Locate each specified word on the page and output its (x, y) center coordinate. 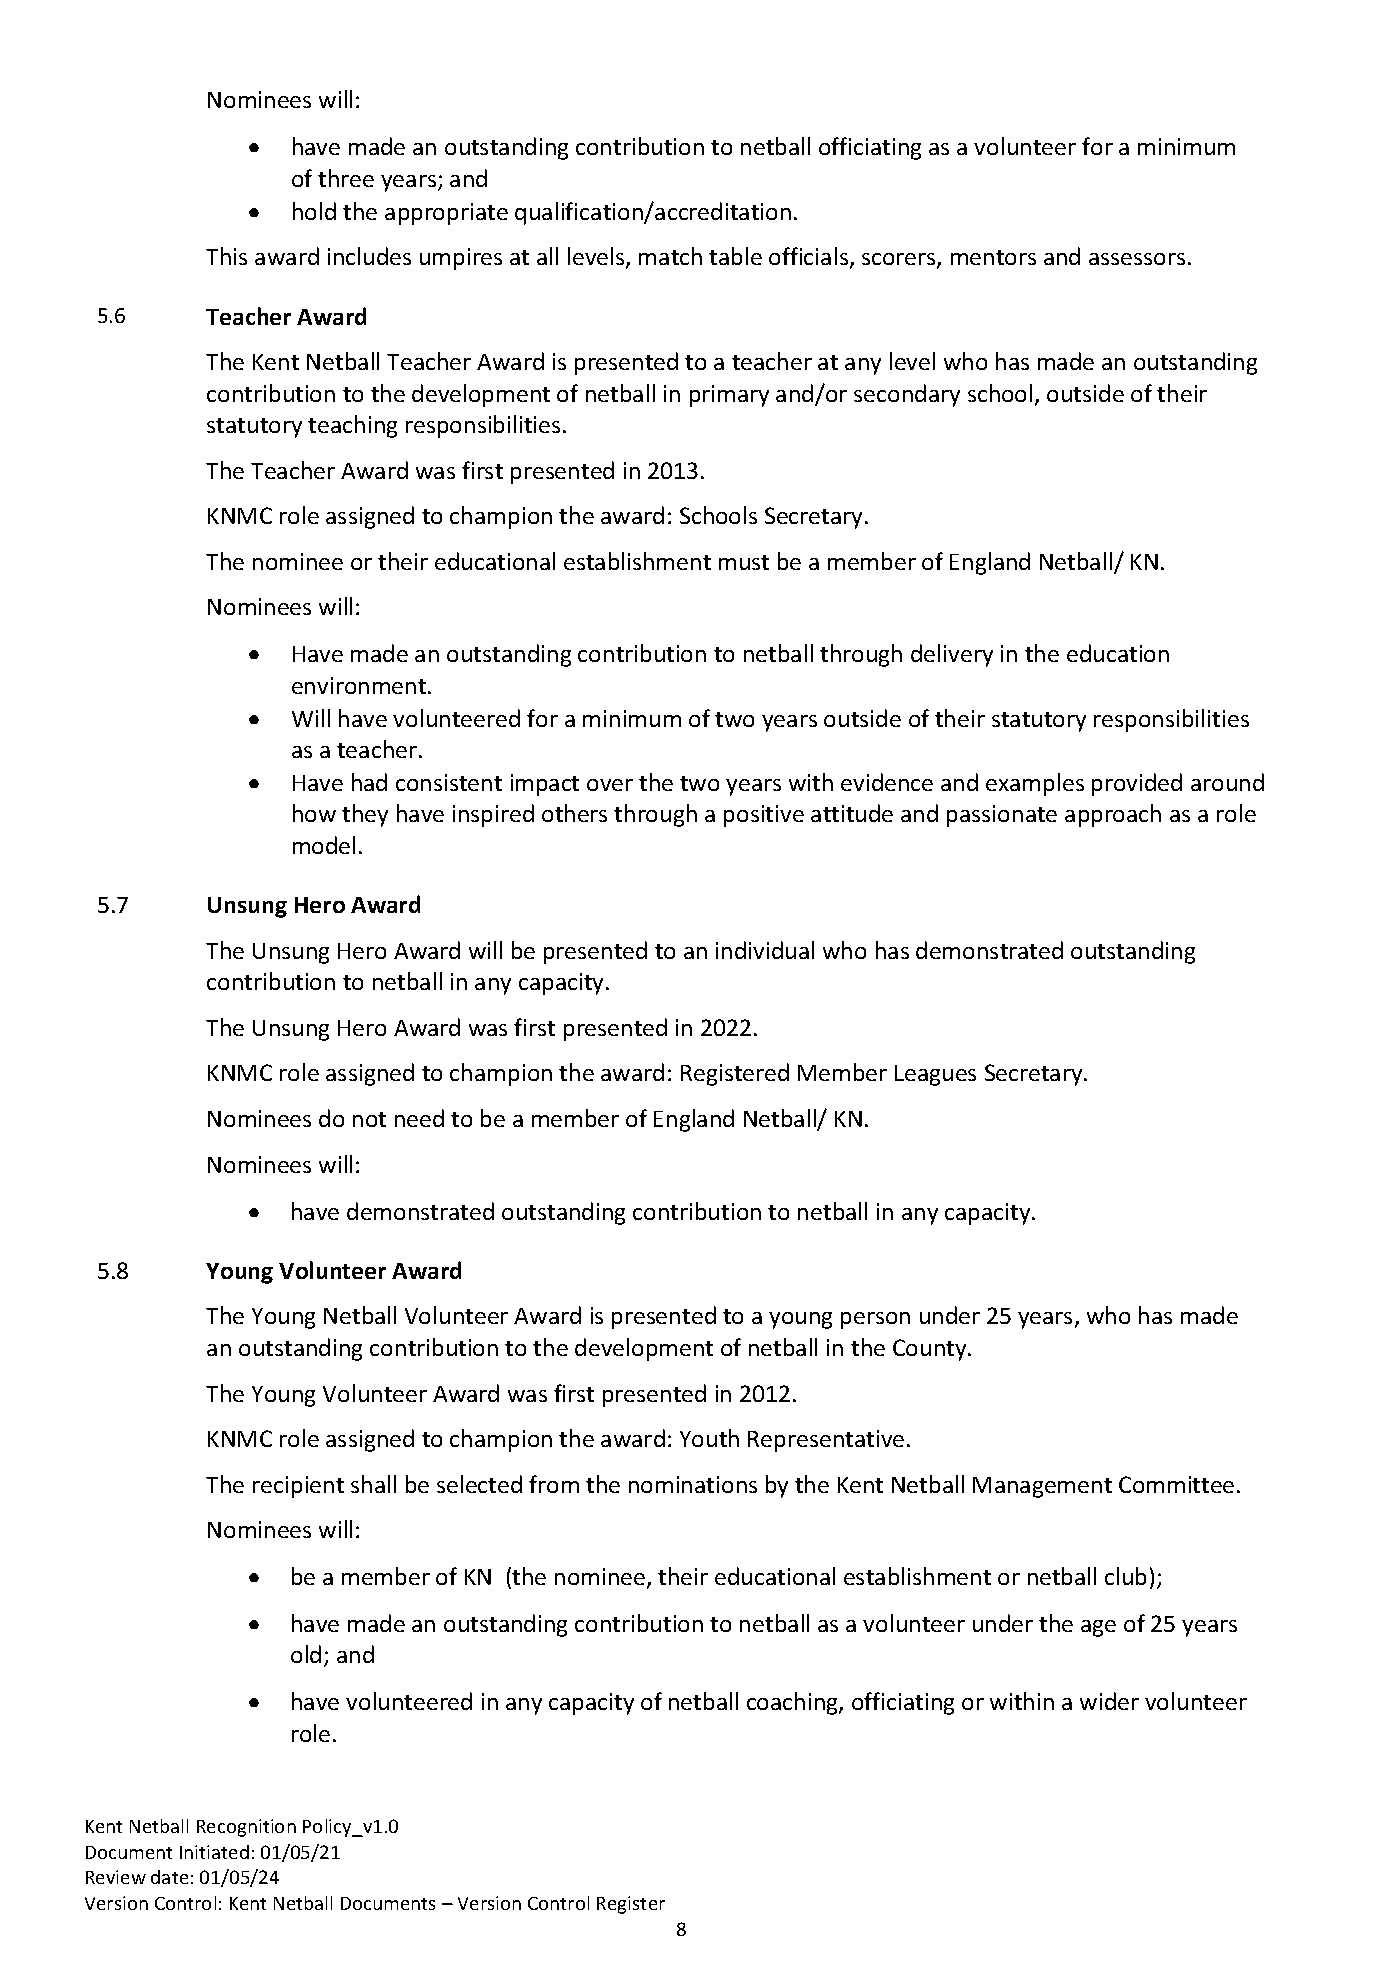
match (670, 256)
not (369, 1119)
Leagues (935, 1075)
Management (1042, 1487)
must (744, 562)
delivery (952, 655)
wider (1109, 1701)
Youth (709, 1438)
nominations (693, 1484)
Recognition (246, 1828)
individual (765, 950)
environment (359, 685)
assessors (1137, 259)
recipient (298, 1487)
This (226, 256)
